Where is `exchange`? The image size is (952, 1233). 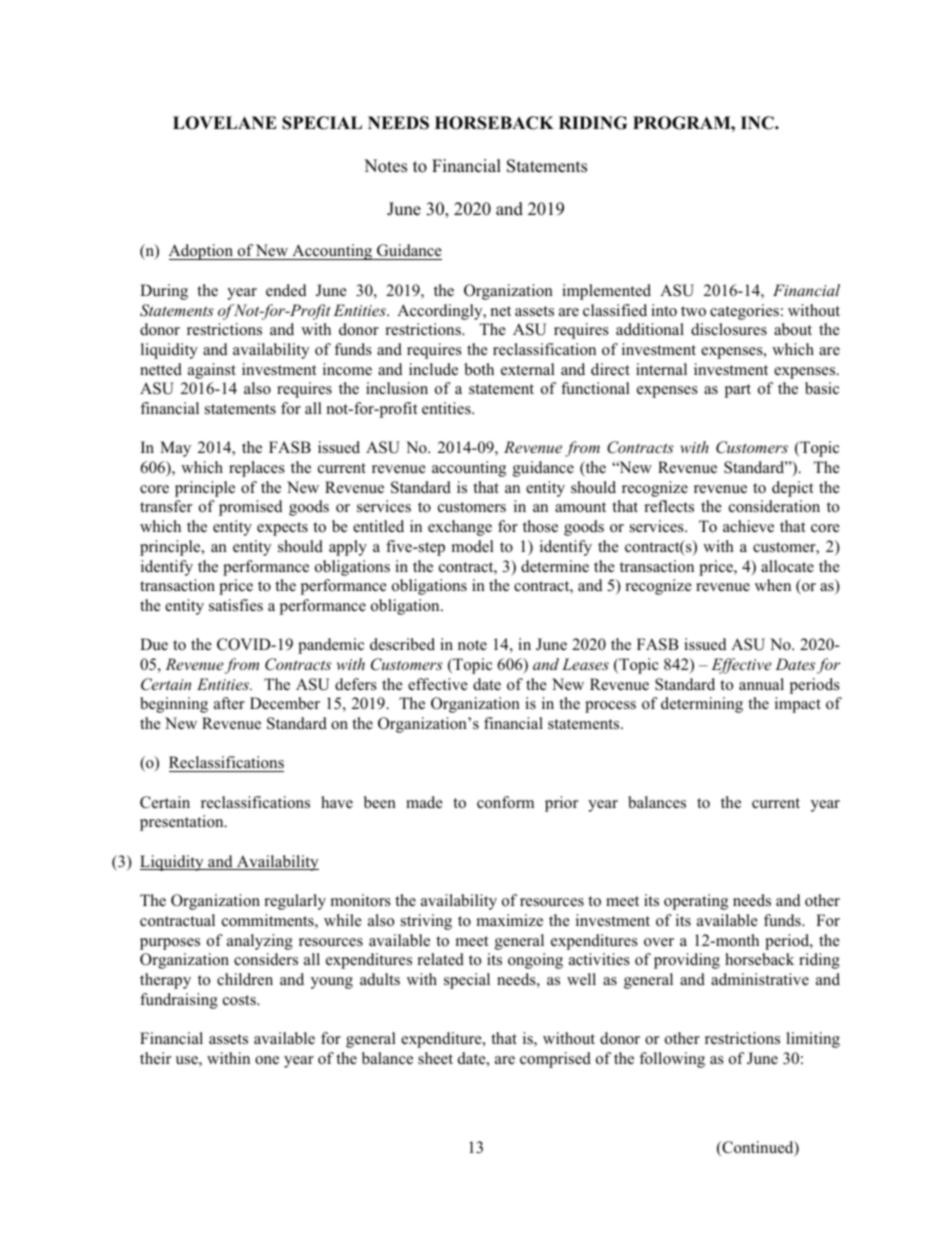
exchange is located at coordinates (460, 528).
